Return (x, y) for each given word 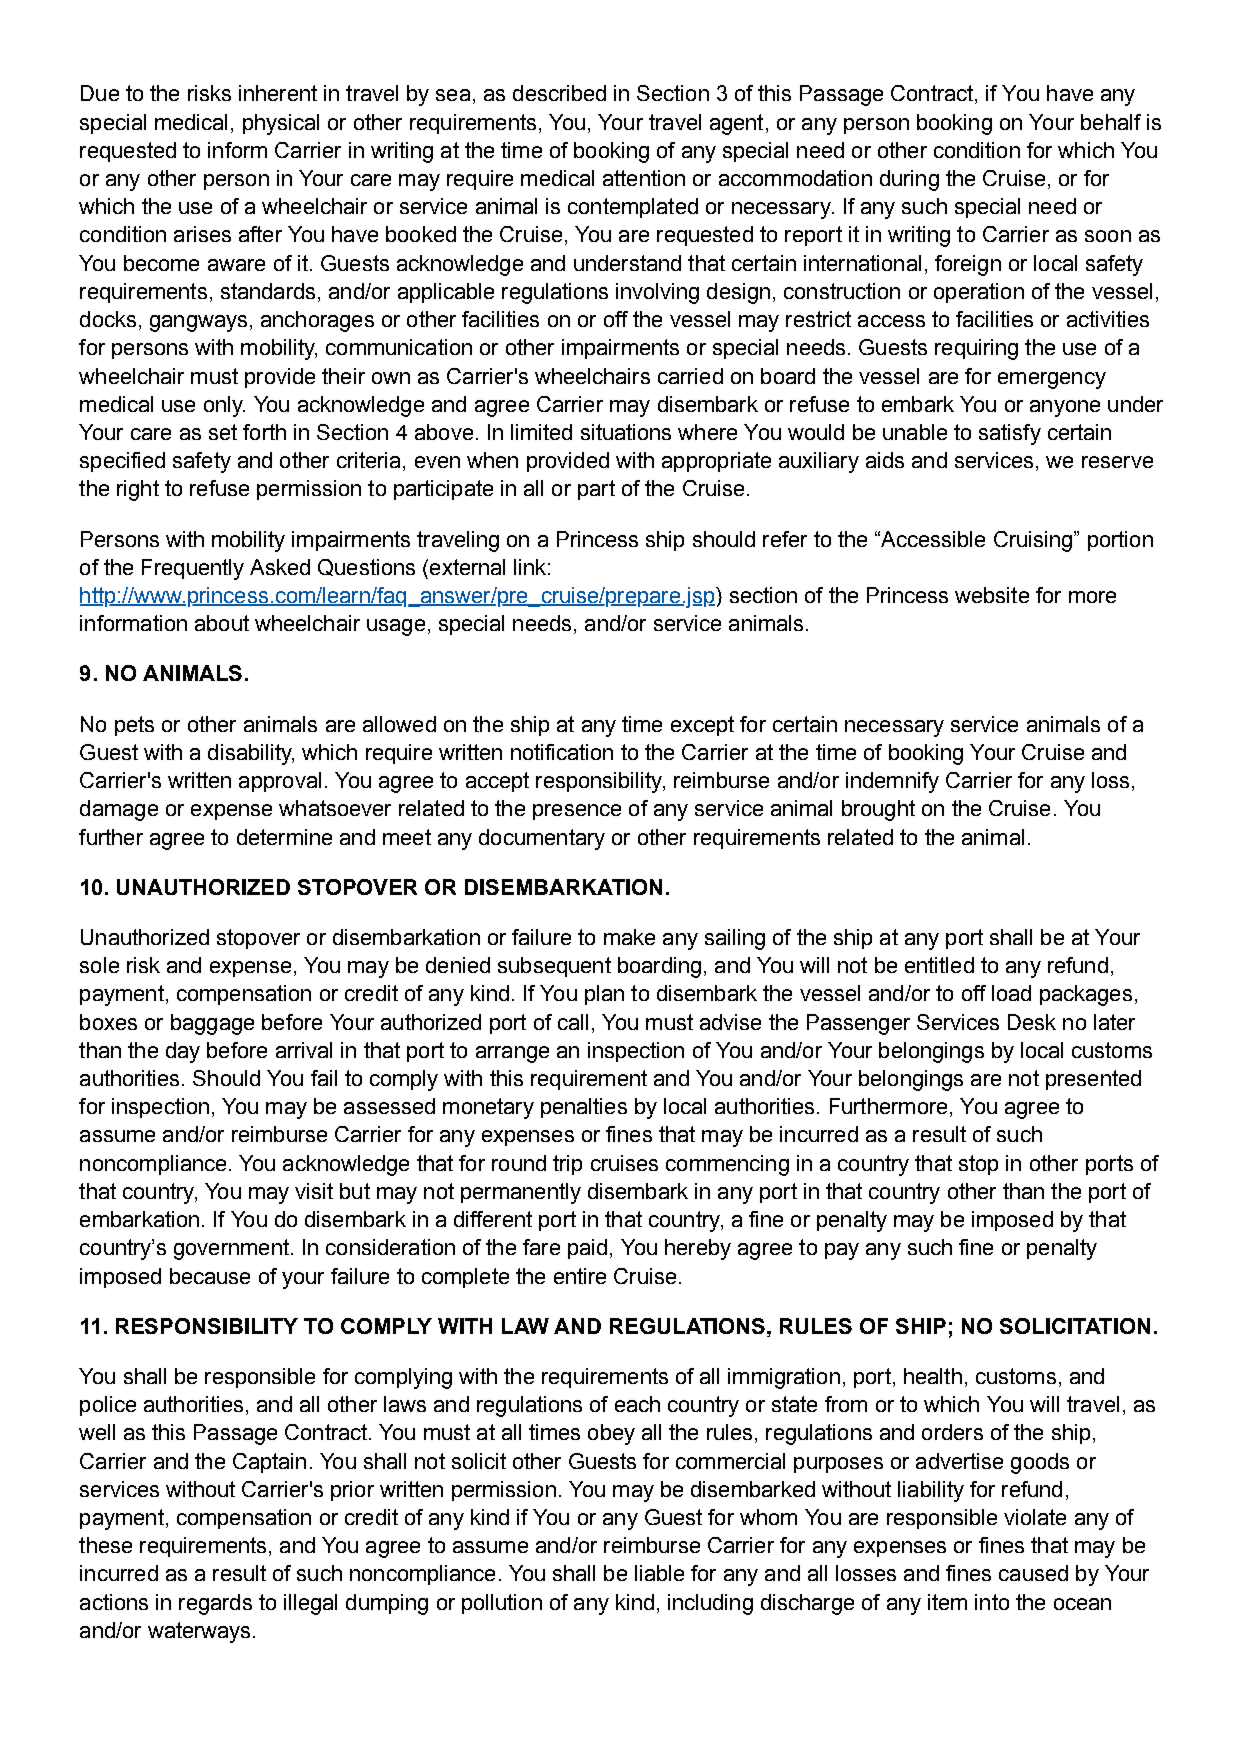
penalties (584, 1108)
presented (1093, 1080)
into (992, 1602)
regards (215, 1604)
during (909, 180)
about (222, 623)
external (467, 567)
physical (281, 124)
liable (659, 1573)
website (992, 595)
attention (644, 178)
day (183, 1052)
